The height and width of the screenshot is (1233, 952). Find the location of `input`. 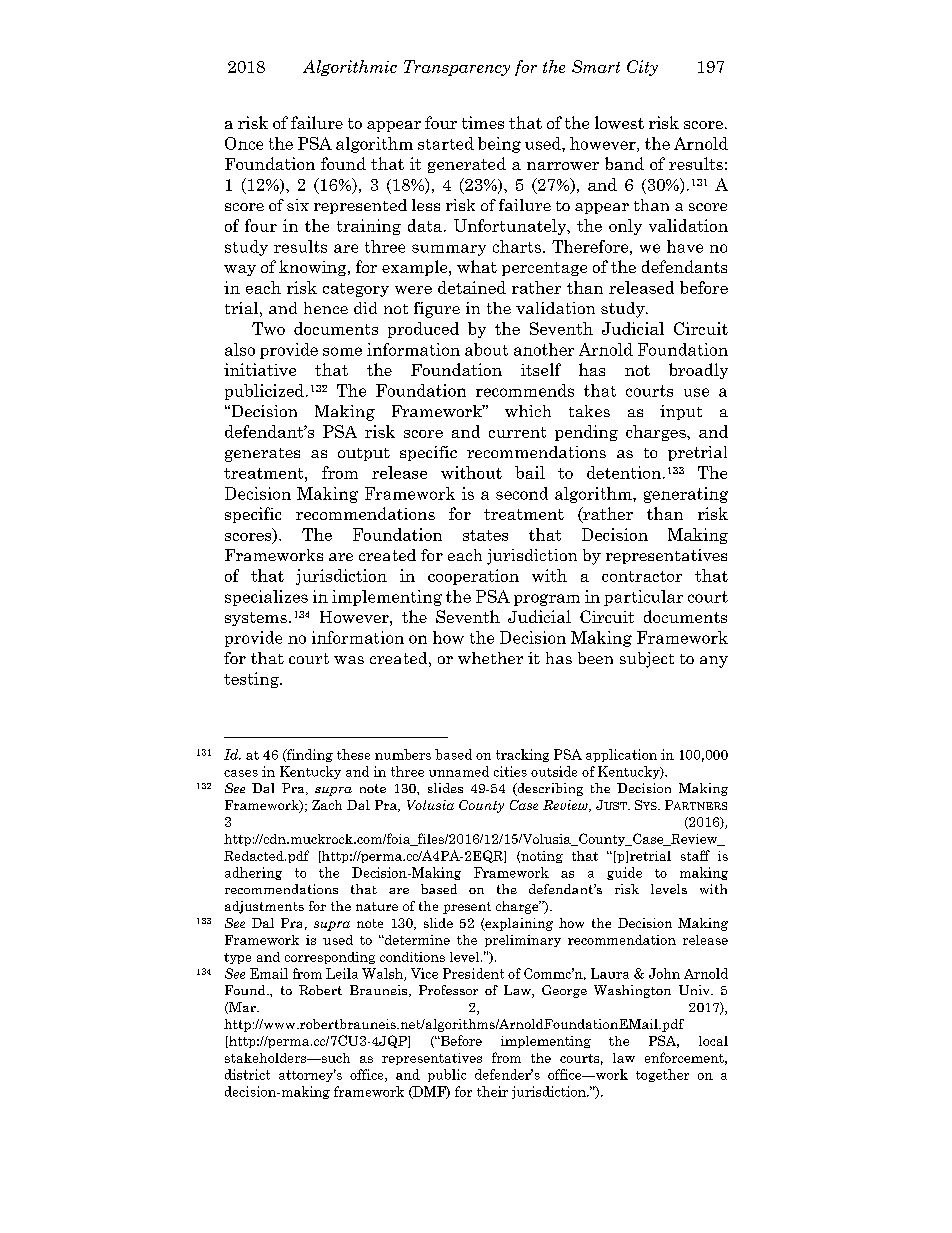

input is located at coordinates (681, 412).
